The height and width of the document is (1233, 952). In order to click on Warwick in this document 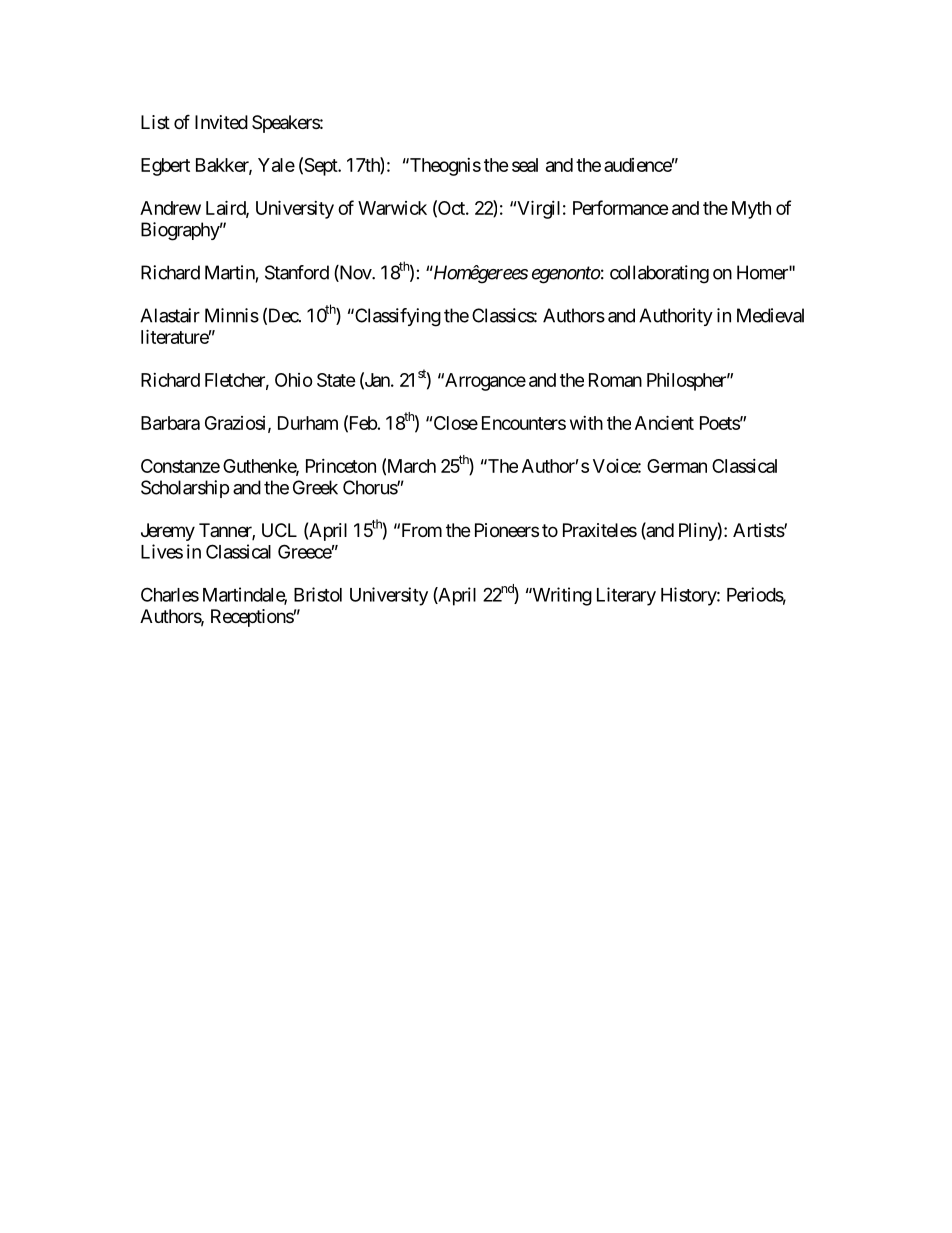, I will do `click(392, 208)`.
